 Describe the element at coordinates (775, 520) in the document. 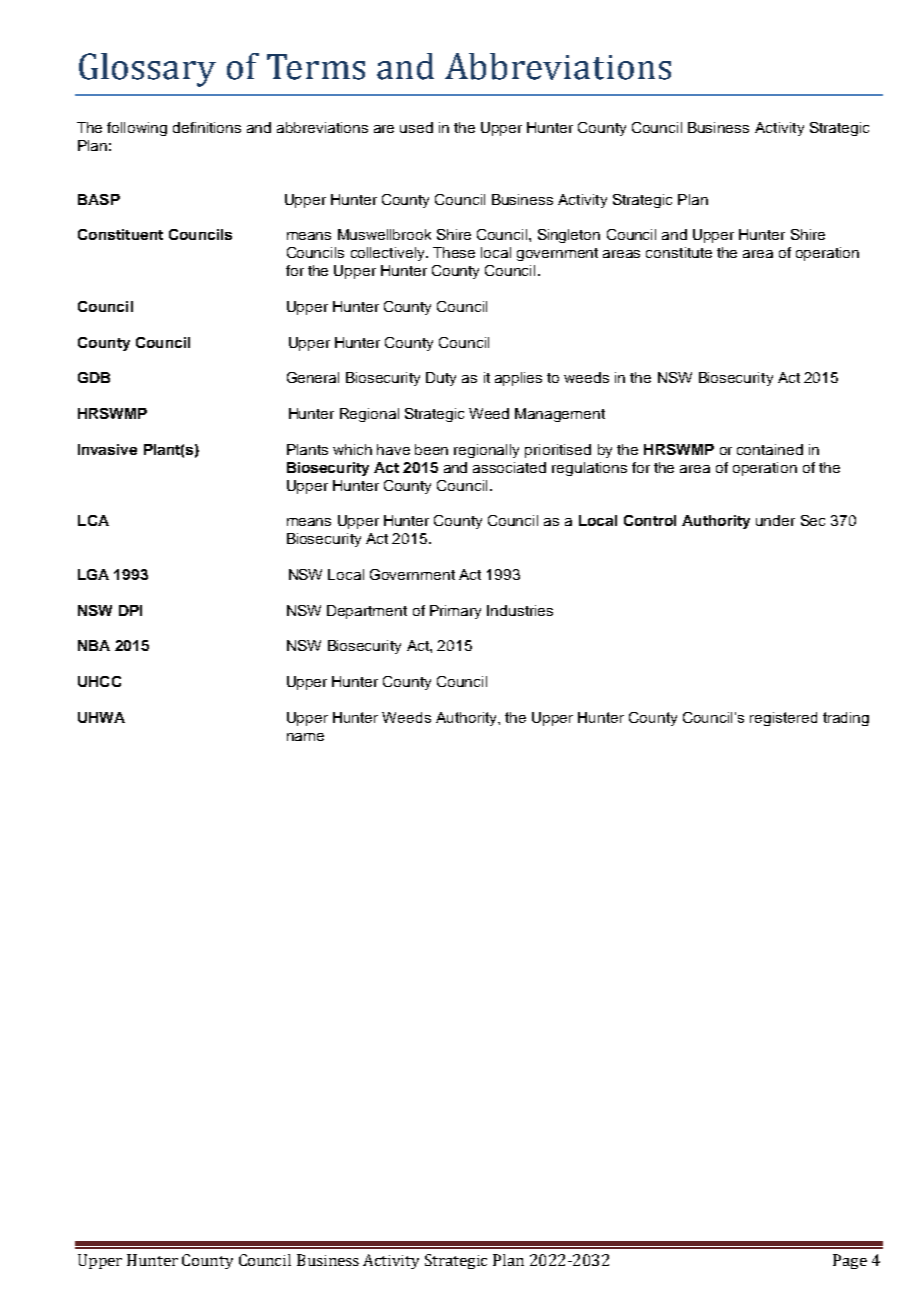

I see `under` at that location.
